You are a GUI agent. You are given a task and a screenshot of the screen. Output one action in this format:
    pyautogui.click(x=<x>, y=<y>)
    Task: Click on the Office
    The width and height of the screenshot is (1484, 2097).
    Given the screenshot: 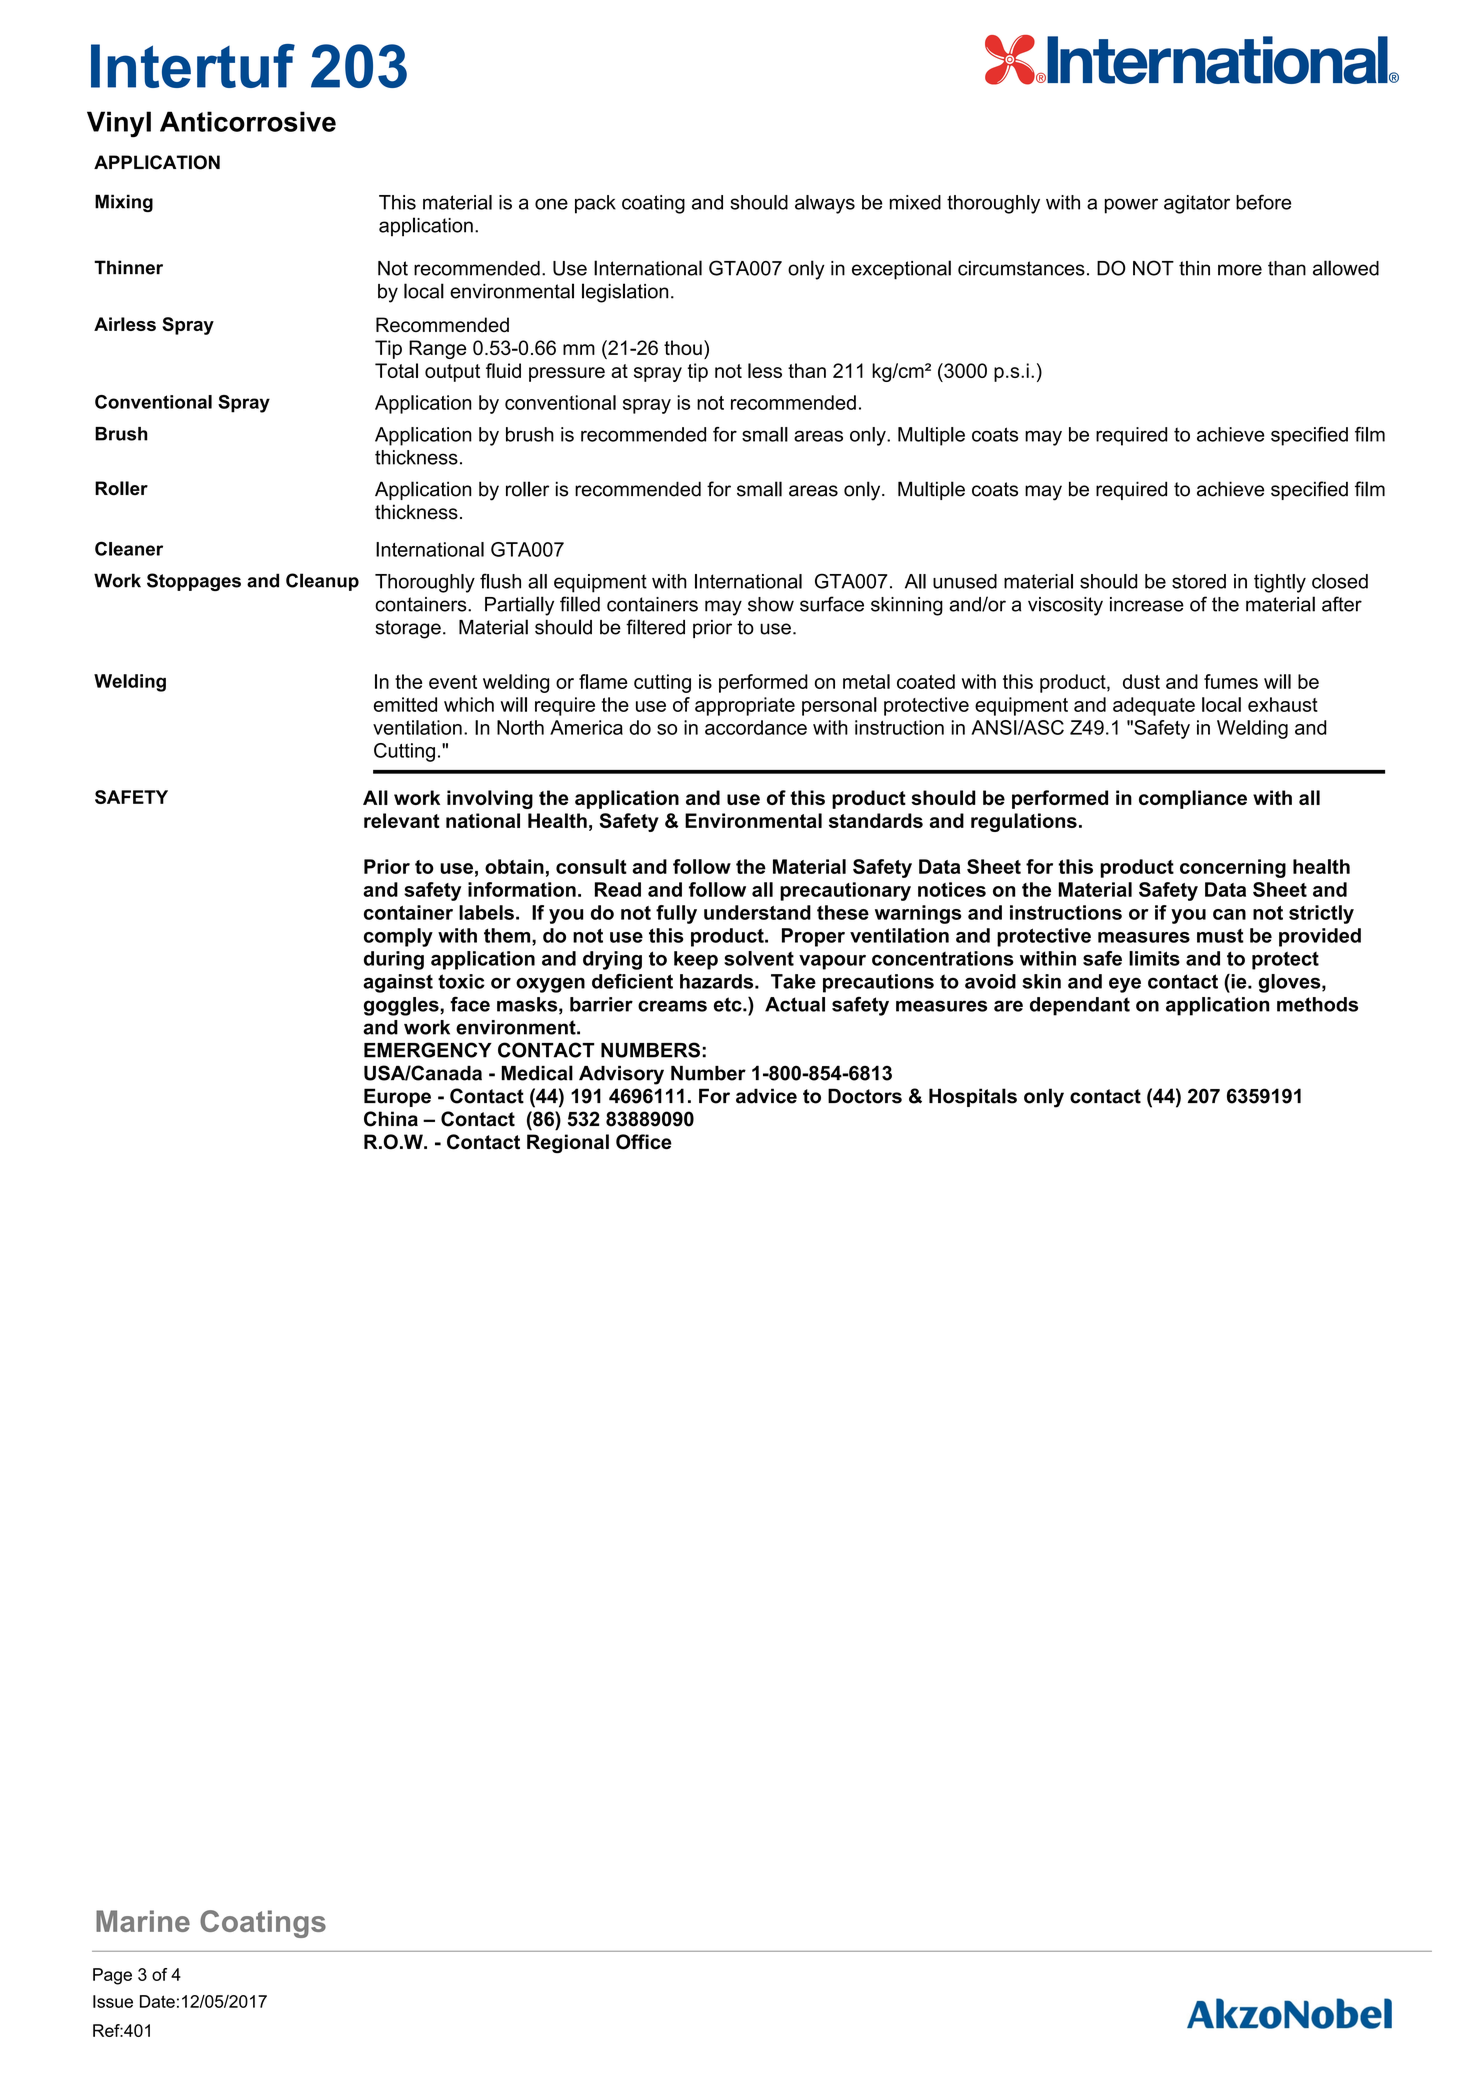 What is the action you would take?
    pyautogui.click(x=644, y=1142)
